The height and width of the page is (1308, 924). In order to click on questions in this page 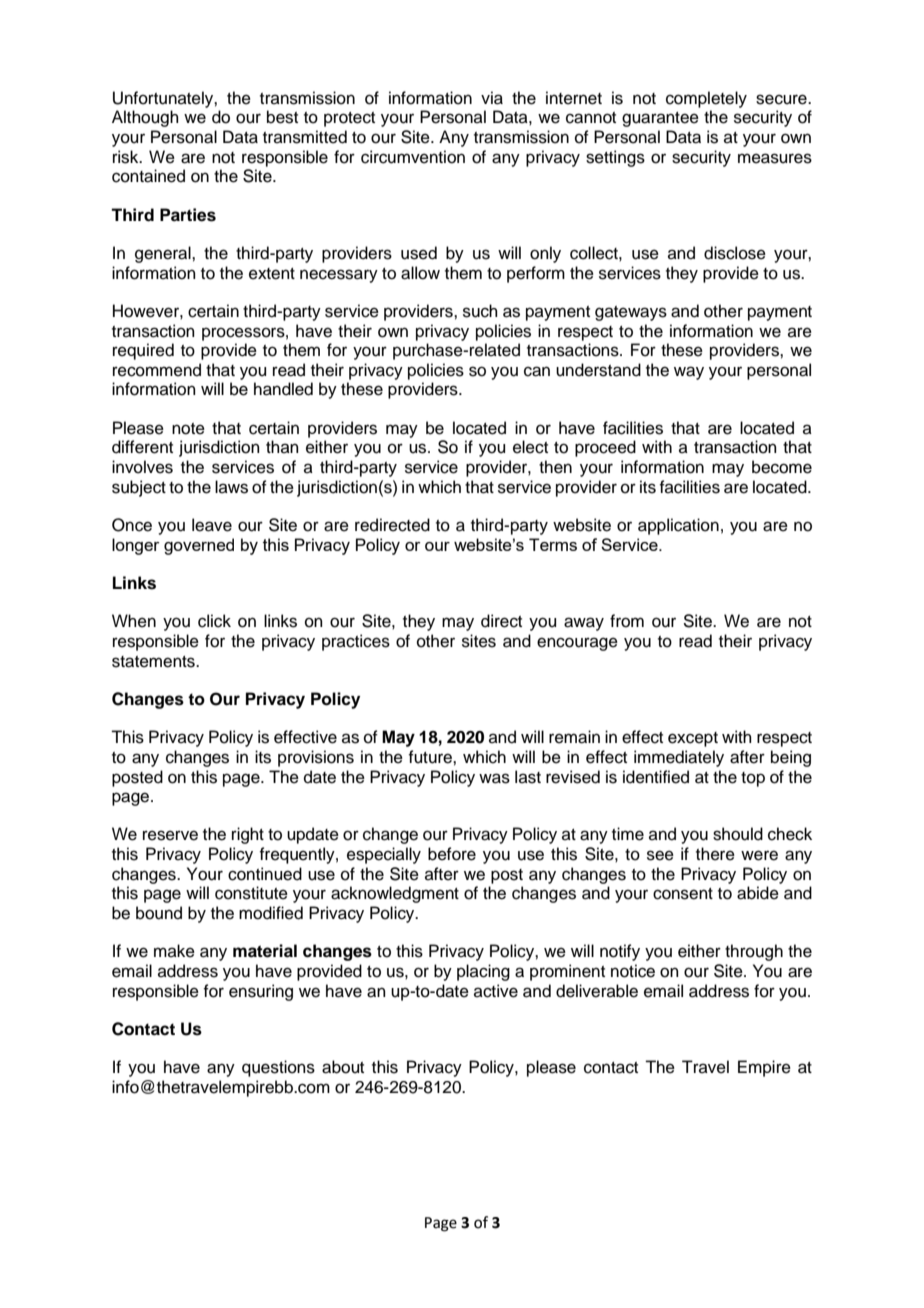, I will do `click(278, 1068)`.
